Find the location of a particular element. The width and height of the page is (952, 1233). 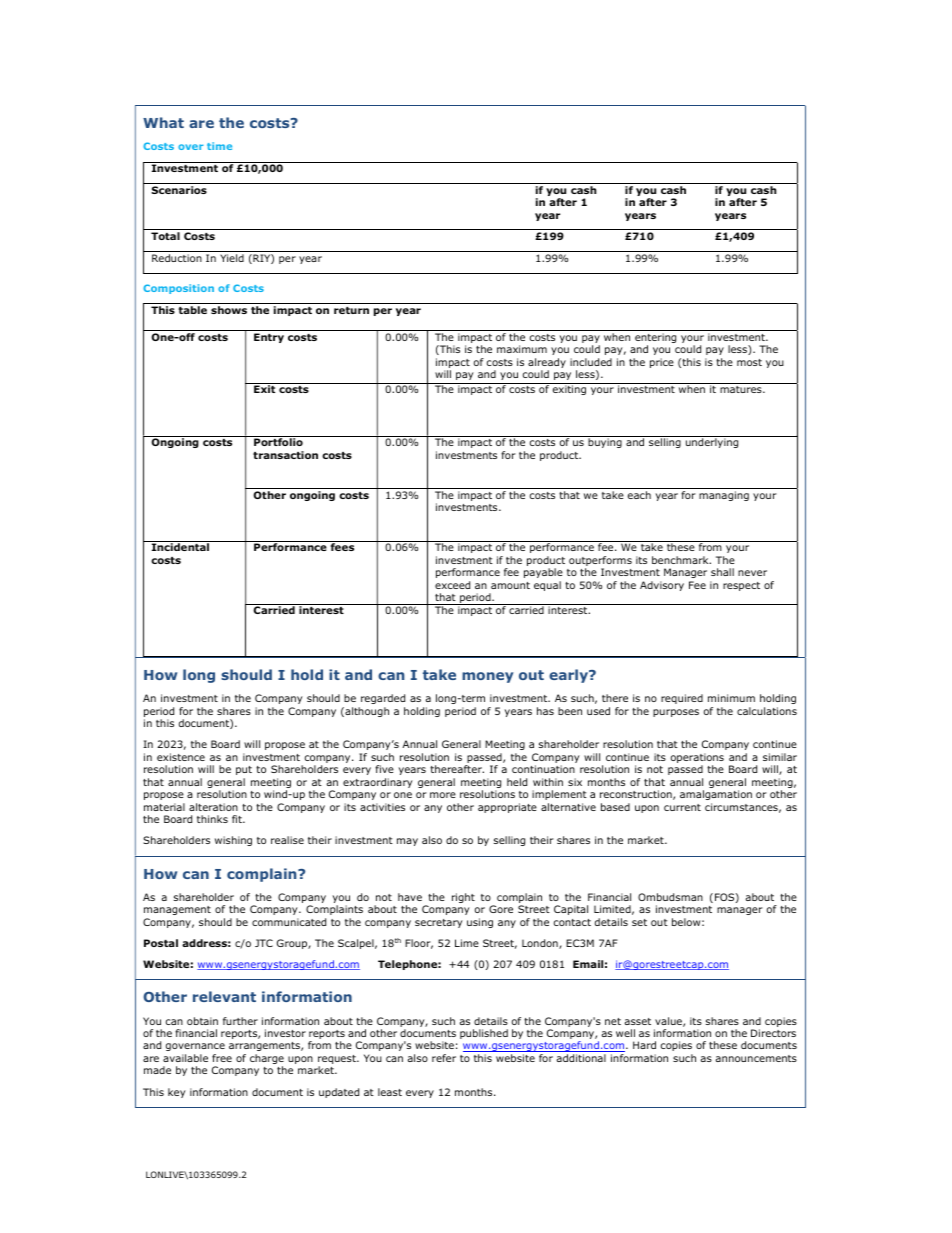

refer is located at coordinates (444, 1058).
